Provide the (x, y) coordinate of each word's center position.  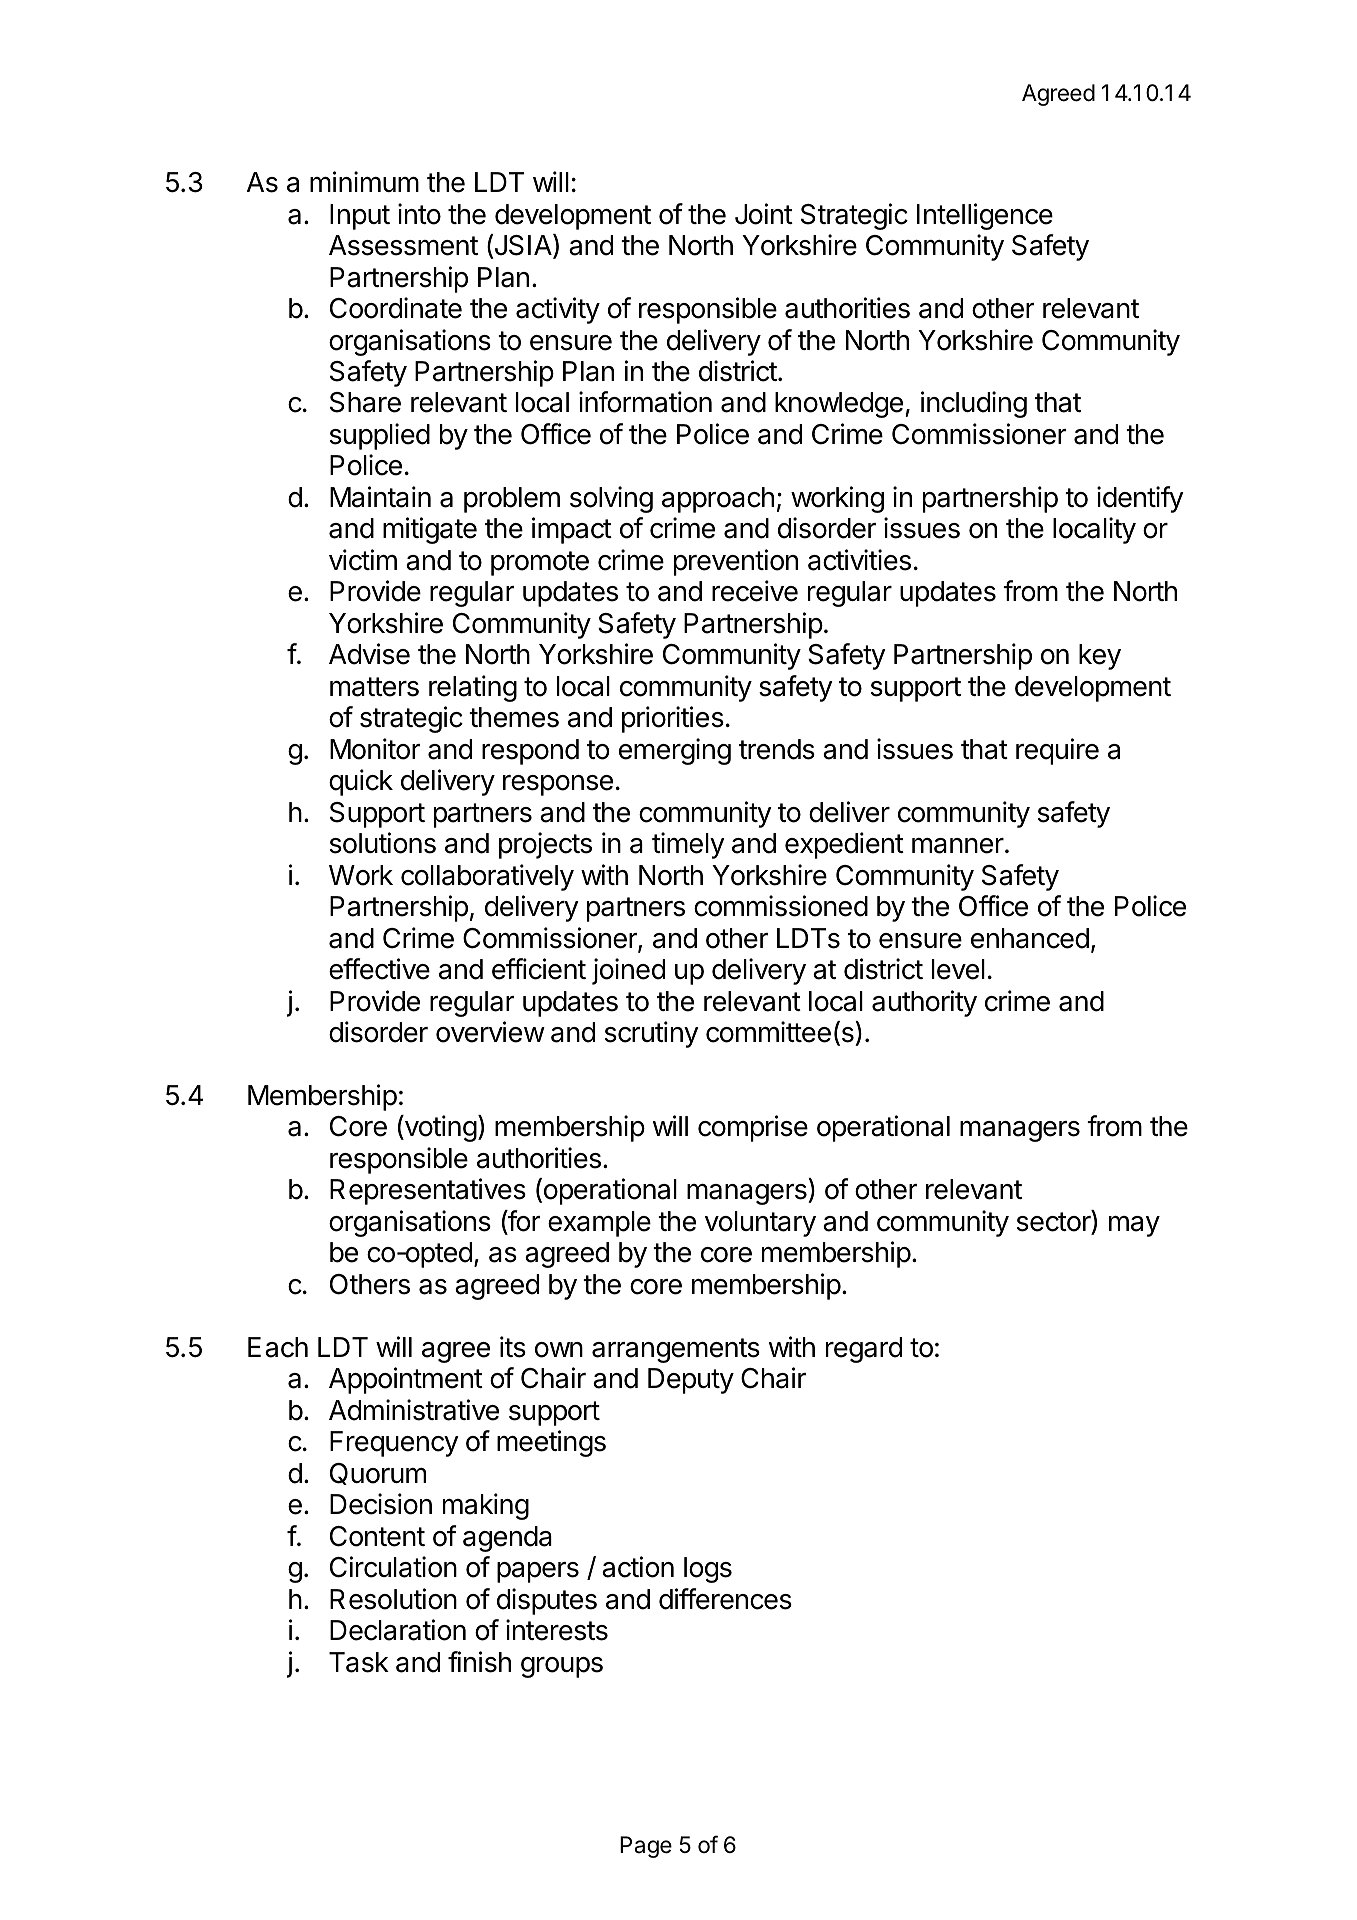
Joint (764, 214)
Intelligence (985, 216)
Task (359, 1662)
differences (725, 1599)
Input (360, 217)
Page (646, 1847)
